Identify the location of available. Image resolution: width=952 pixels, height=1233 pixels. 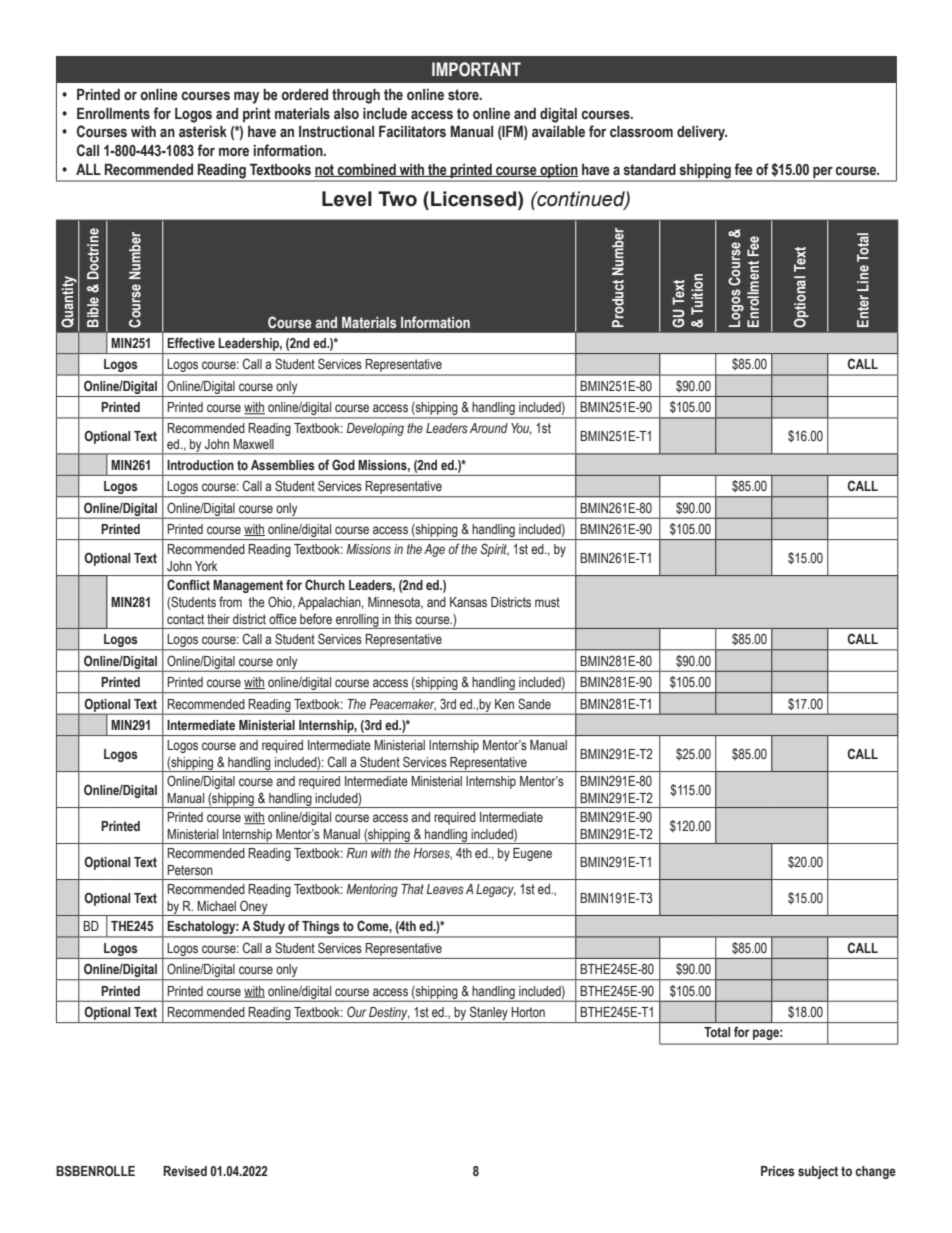
(558, 132).
